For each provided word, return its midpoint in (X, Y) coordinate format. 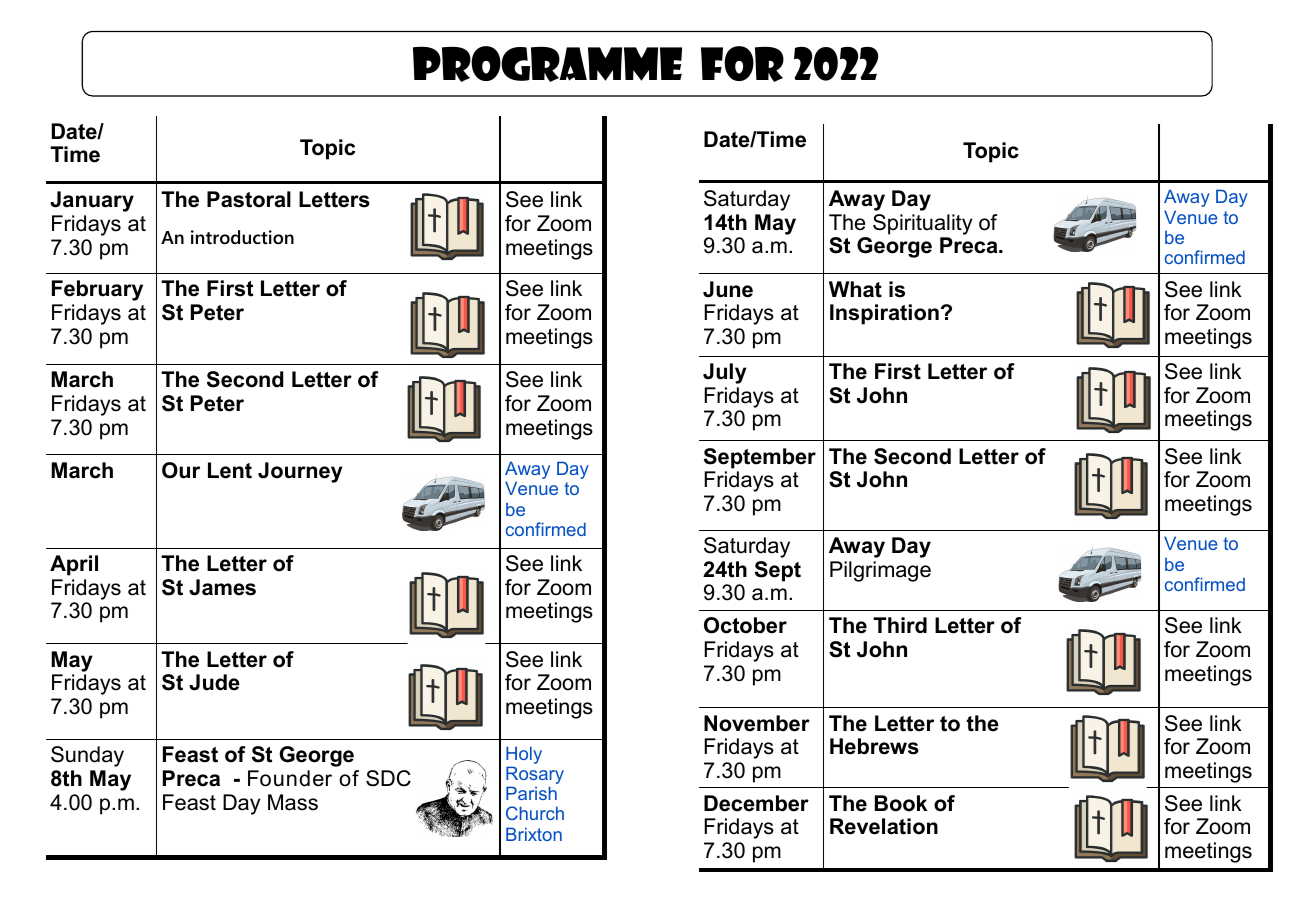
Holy (524, 756)
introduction (242, 237)
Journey (300, 472)
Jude (214, 682)
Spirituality (922, 224)
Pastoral (249, 199)
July (725, 373)
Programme (547, 64)
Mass (293, 802)
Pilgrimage (880, 571)
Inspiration (884, 314)
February (97, 290)
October (745, 625)
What (855, 289)
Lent (230, 470)
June (728, 289)
